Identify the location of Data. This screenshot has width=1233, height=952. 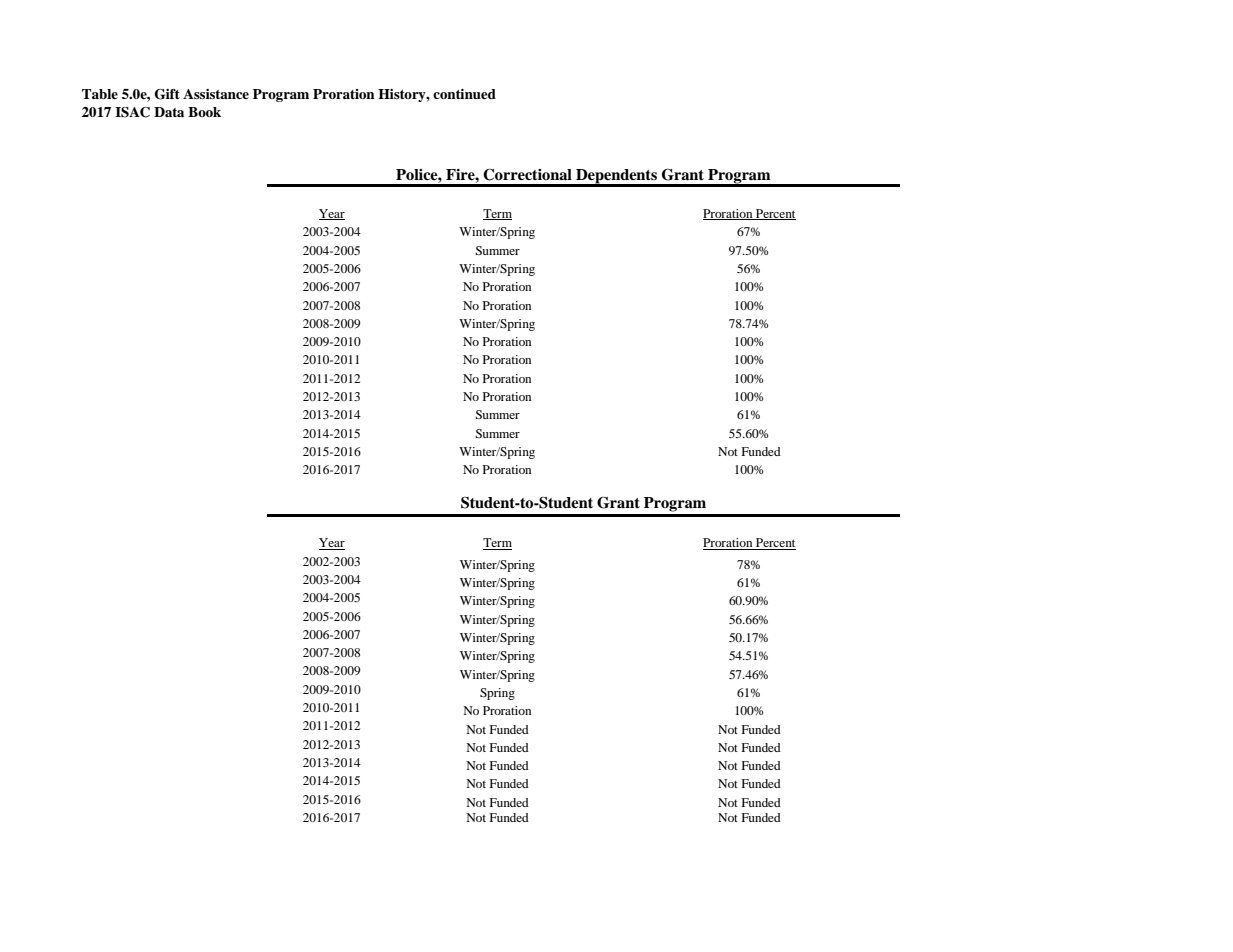
(169, 112).
